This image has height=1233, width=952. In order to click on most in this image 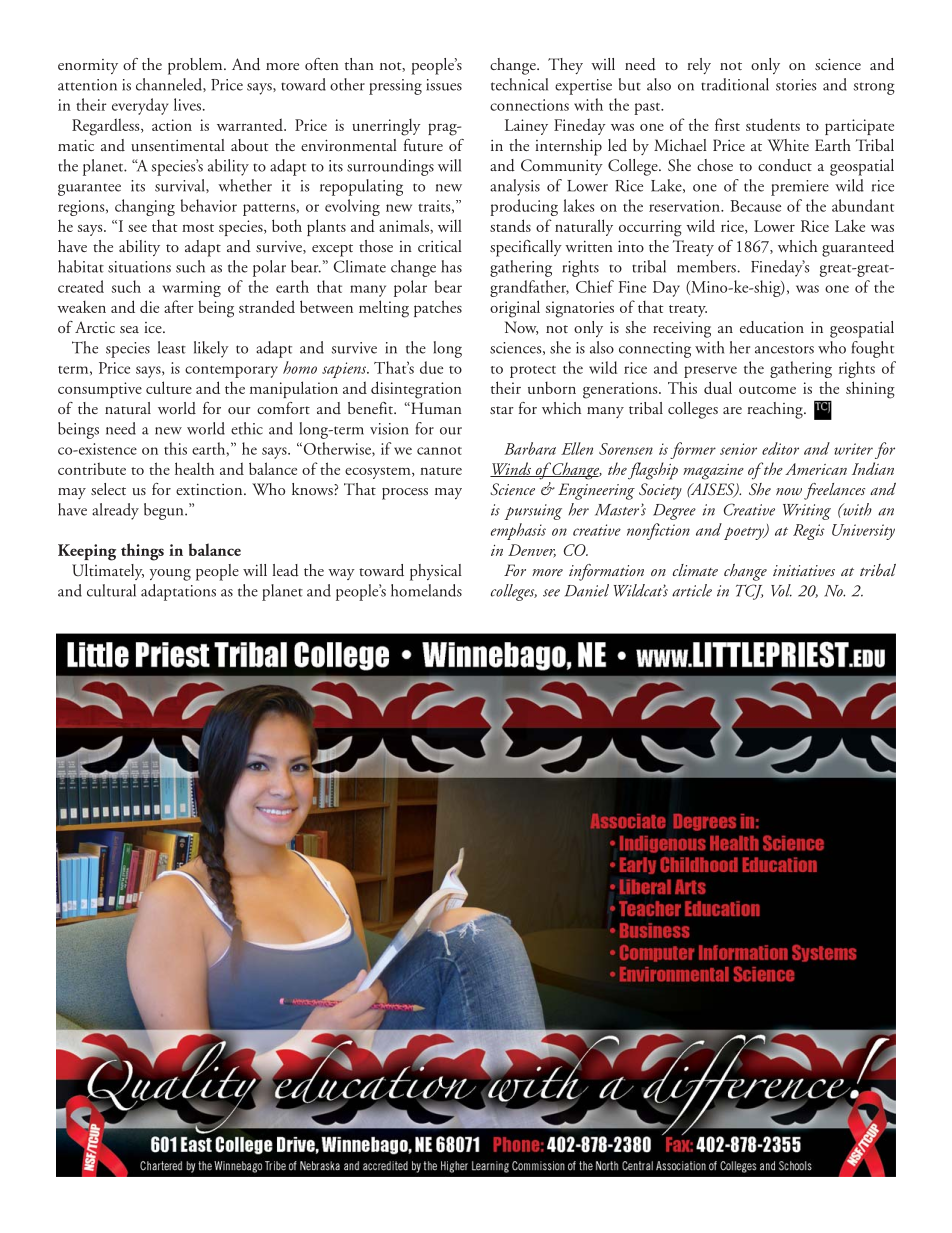, I will do `click(198, 228)`.
